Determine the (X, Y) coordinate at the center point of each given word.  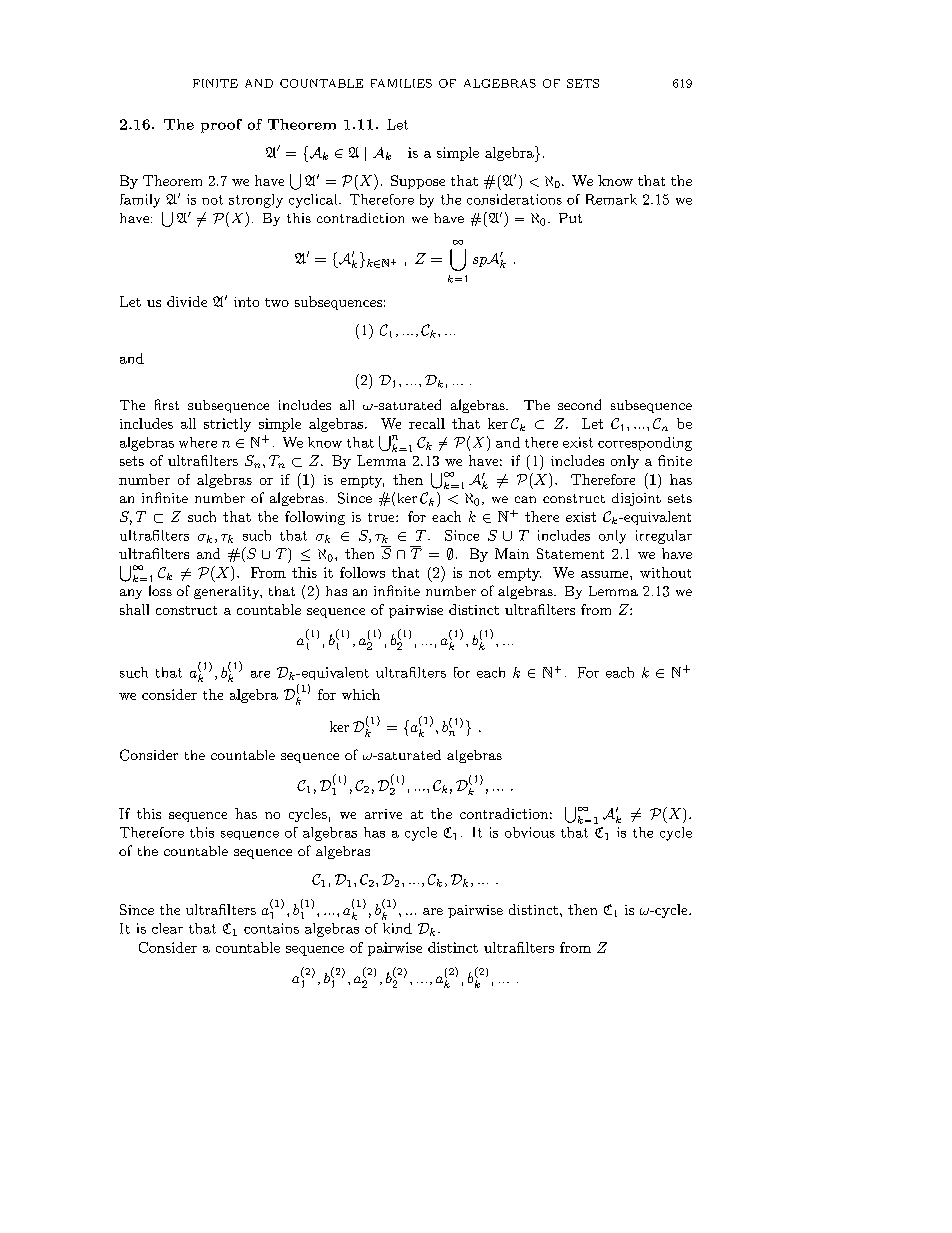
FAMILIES (401, 83)
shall (134, 609)
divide (187, 301)
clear (167, 928)
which (361, 694)
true (382, 517)
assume (606, 574)
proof (221, 126)
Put (570, 218)
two (277, 302)
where (198, 442)
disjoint (636, 499)
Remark (611, 199)
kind (397, 928)
